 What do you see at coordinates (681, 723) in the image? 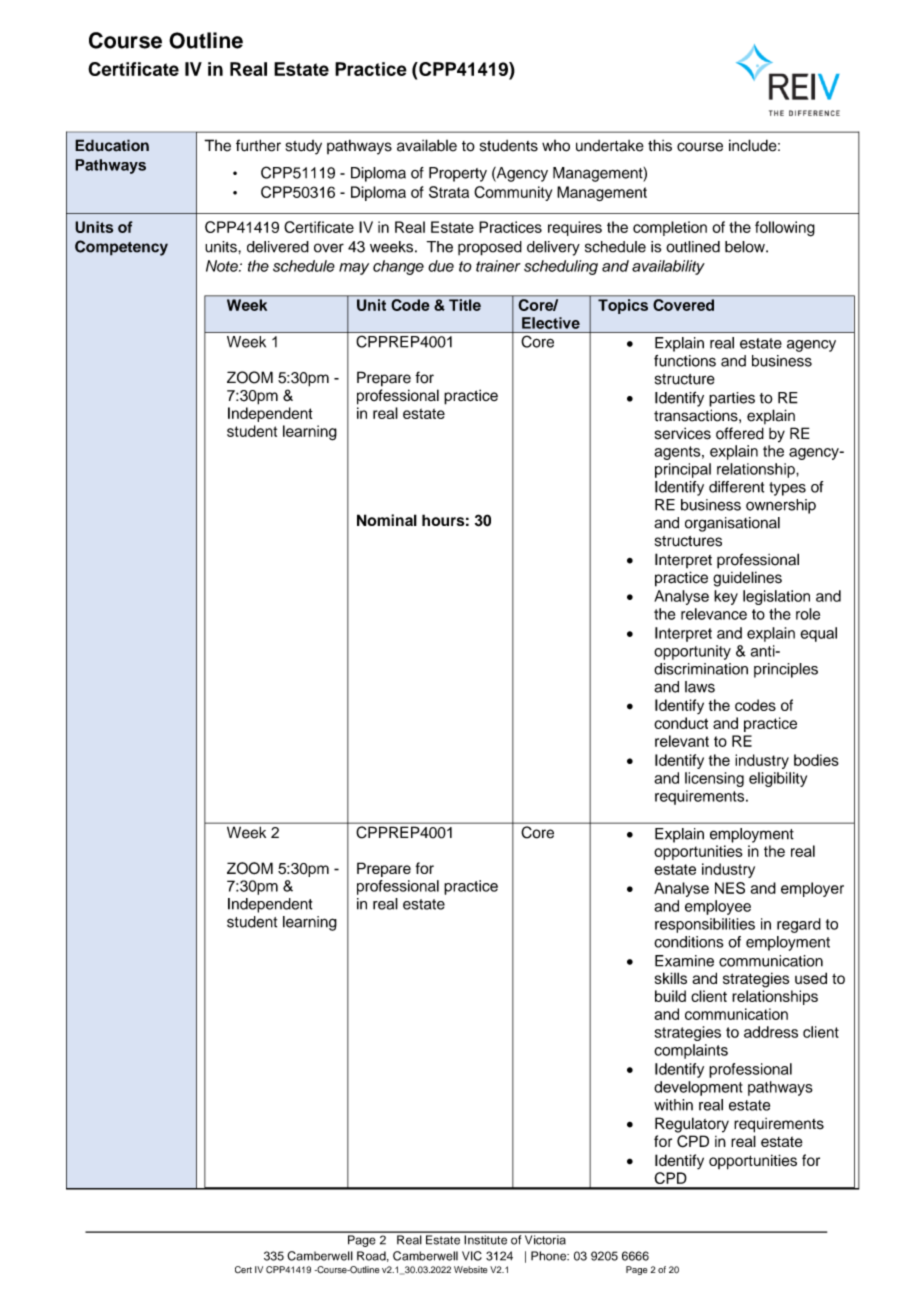
I see `conduct` at bounding box center [681, 723].
